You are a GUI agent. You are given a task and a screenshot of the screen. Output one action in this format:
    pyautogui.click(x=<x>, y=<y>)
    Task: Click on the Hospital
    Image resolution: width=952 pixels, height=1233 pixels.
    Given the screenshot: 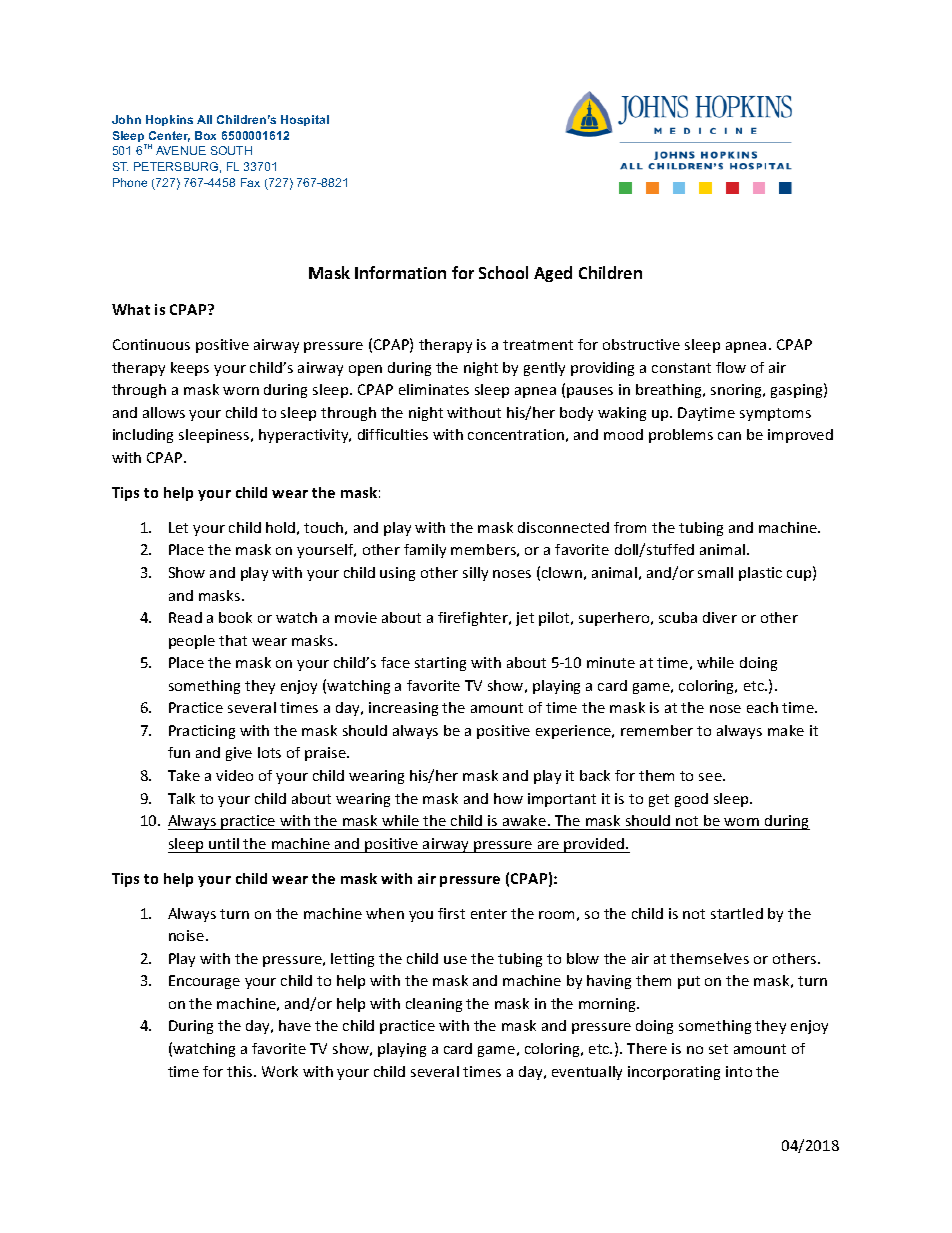 What is the action you would take?
    pyautogui.click(x=305, y=120)
